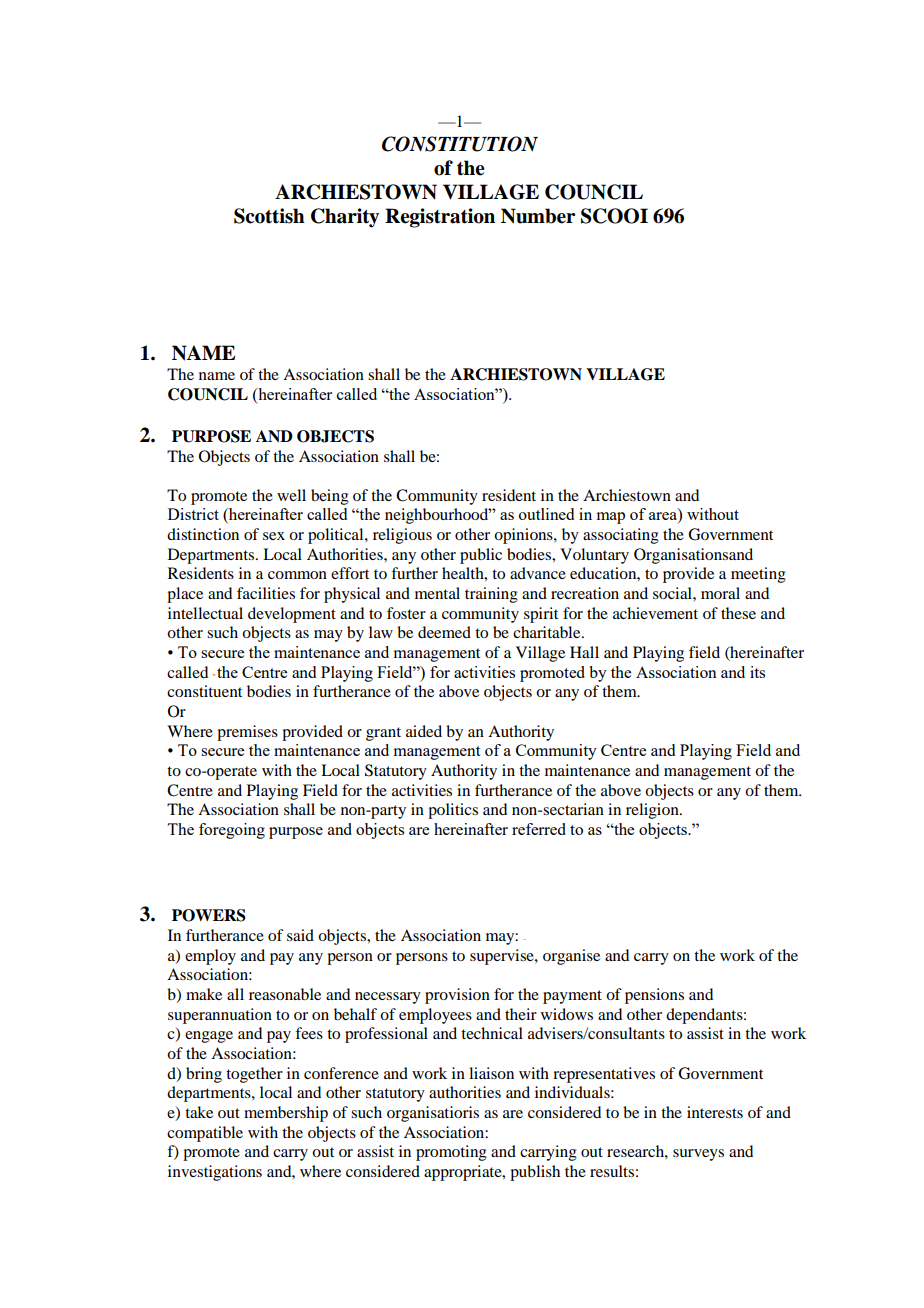  Describe the element at coordinates (286, 1114) in the page. I see `membership` at that location.
